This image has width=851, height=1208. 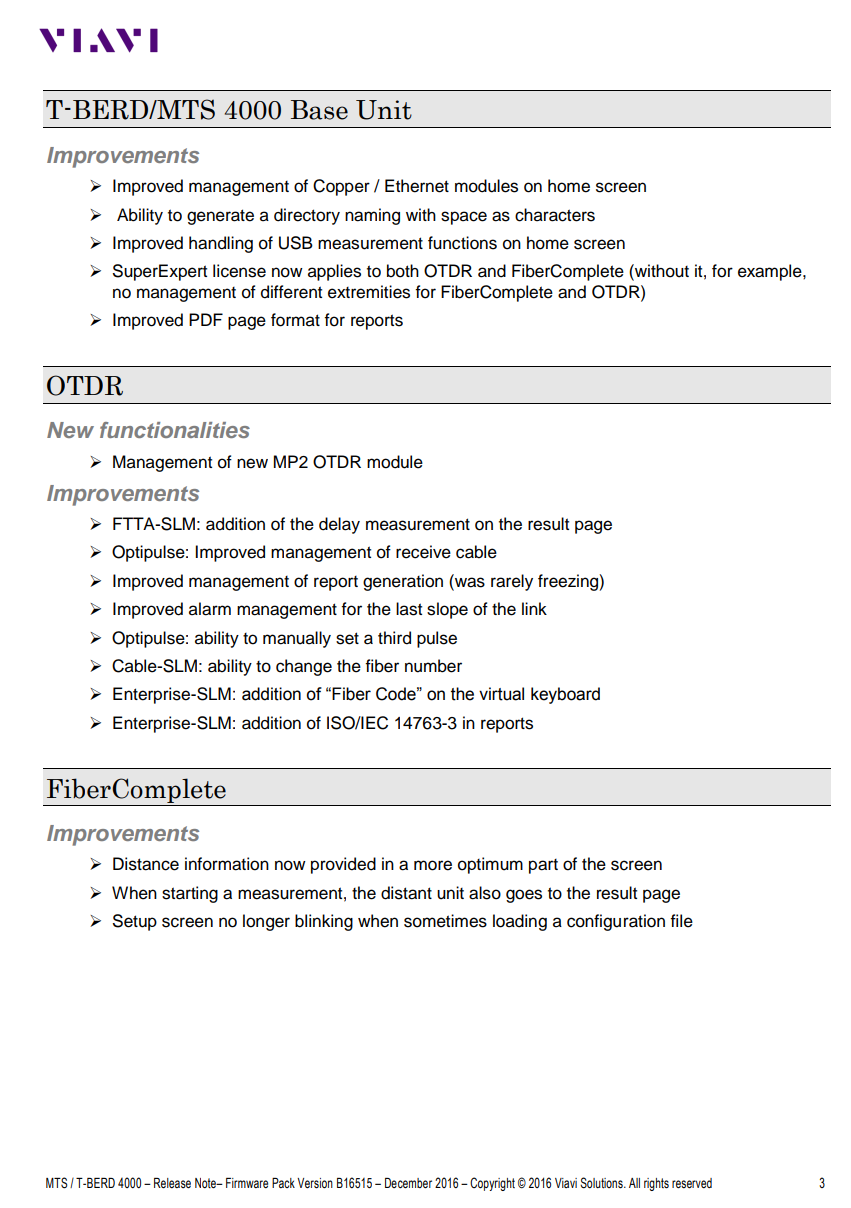 What do you see at coordinates (555, 215) in the image?
I see `characters` at bounding box center [555, 215].
